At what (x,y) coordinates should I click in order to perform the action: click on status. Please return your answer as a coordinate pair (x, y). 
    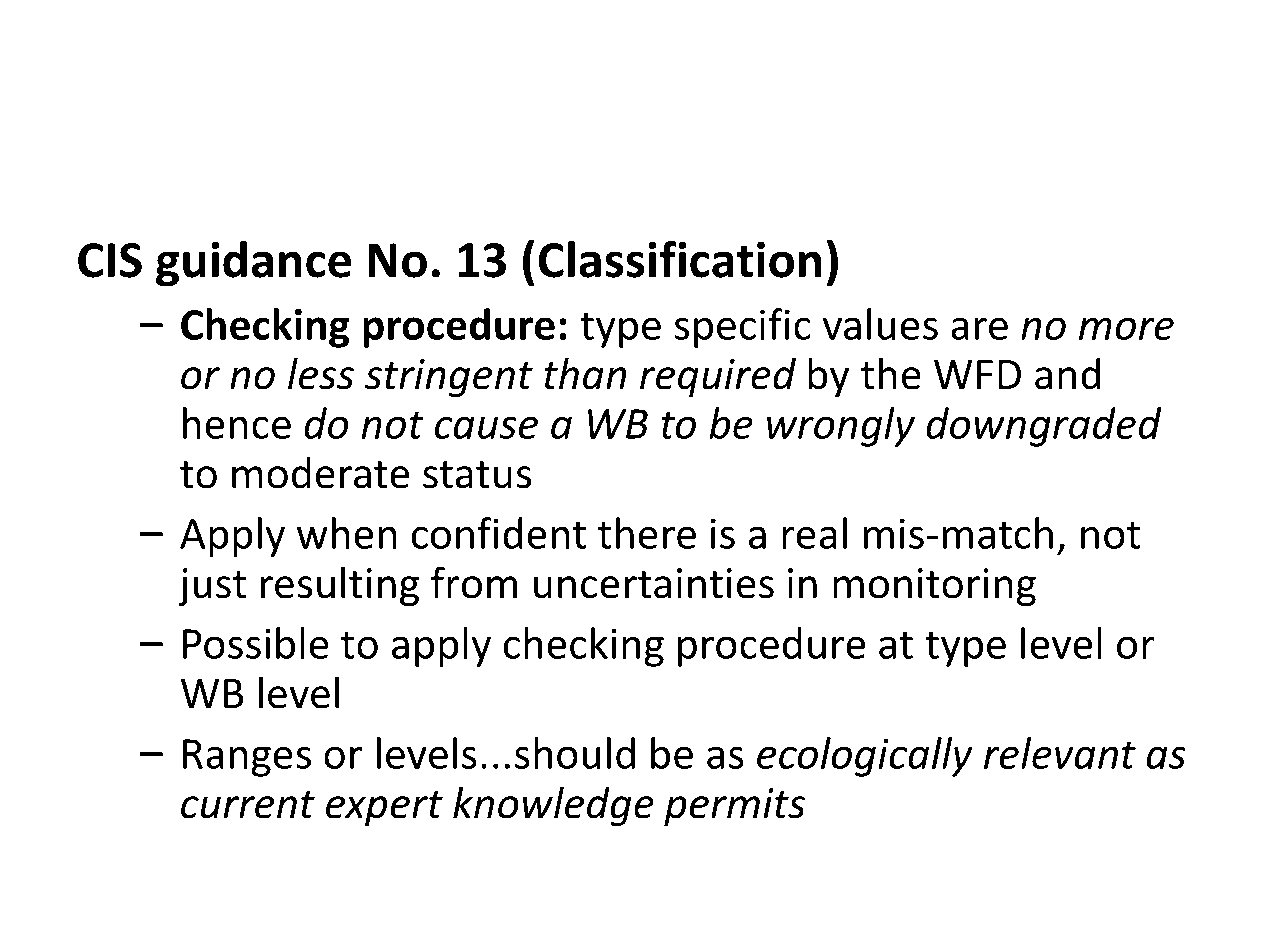
    Looking at the image, I should click on (477, 475).
